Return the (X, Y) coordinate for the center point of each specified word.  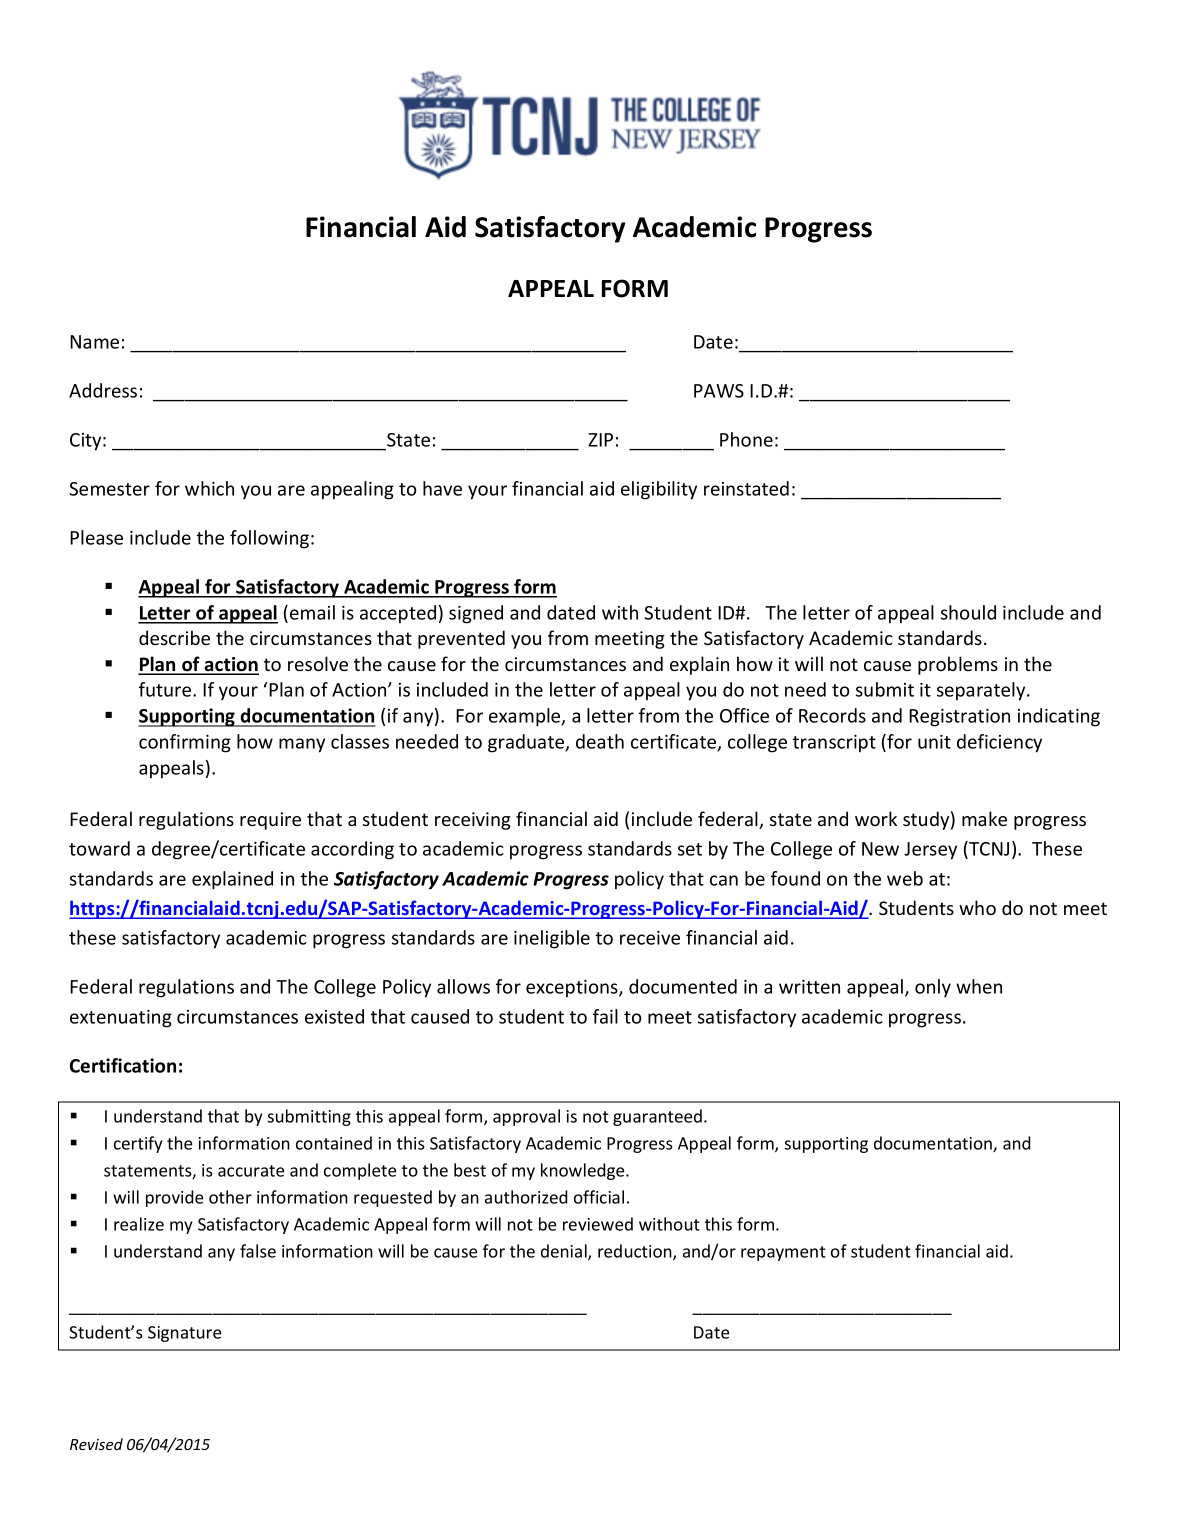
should (968, 612)
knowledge (584, 1171)
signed (476, 614)
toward (99, 848)
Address (103, 390)
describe (174, 637)
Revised (96, 1444)
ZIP (600, 440)
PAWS (719, 391)
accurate (251, 1171)
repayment (783, 1253)
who (977, 907)
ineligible (552, 939)
